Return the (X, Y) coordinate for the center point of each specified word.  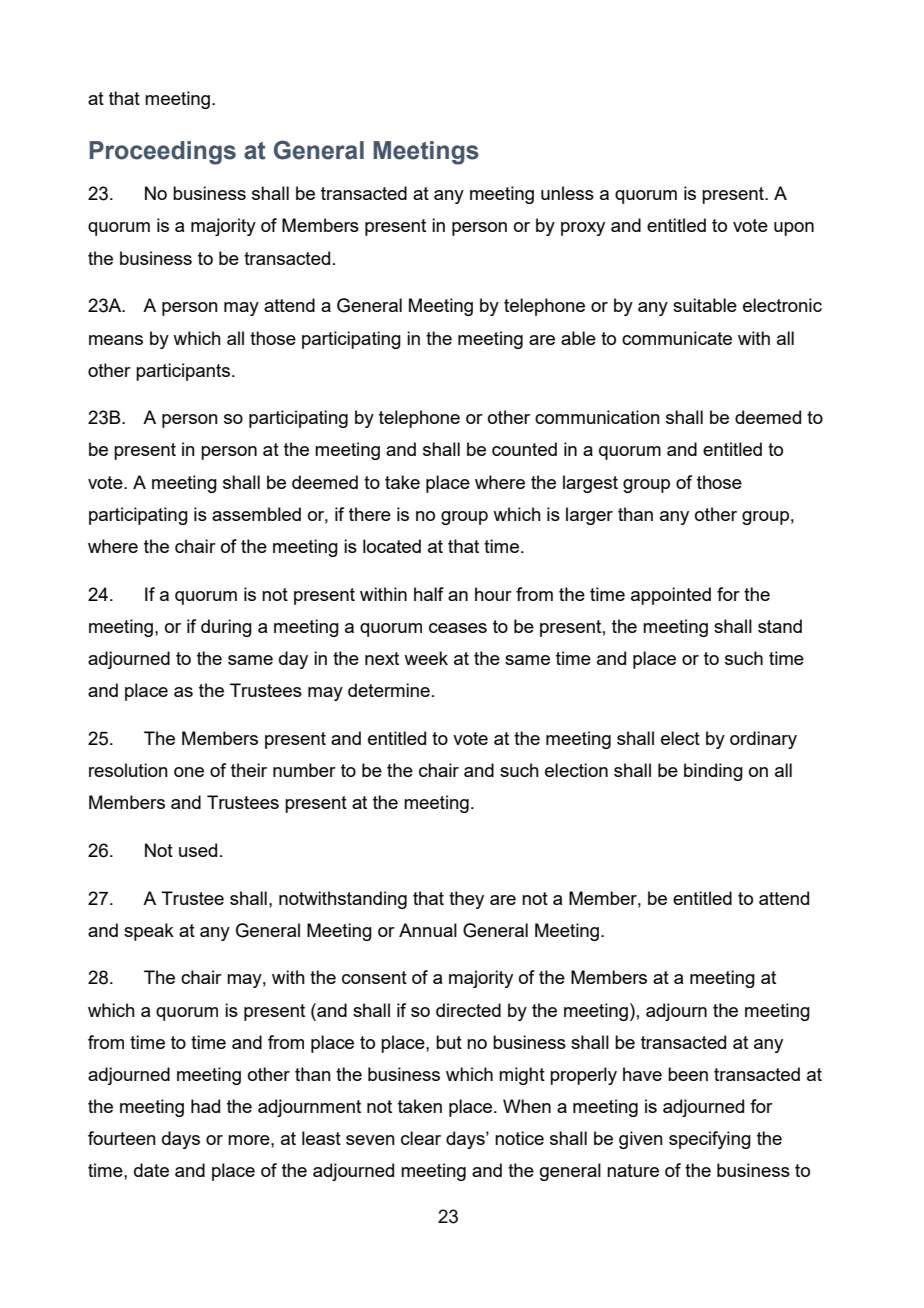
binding (713, 772)
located (392, 546)
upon (794, 229)
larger (589, 516)
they (466, 900)
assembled (256, 514)
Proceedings (163, 153)
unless (567, 193)
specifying (710, 1140)
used (198, 850)
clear (421, 1138)
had (205, 1106)
